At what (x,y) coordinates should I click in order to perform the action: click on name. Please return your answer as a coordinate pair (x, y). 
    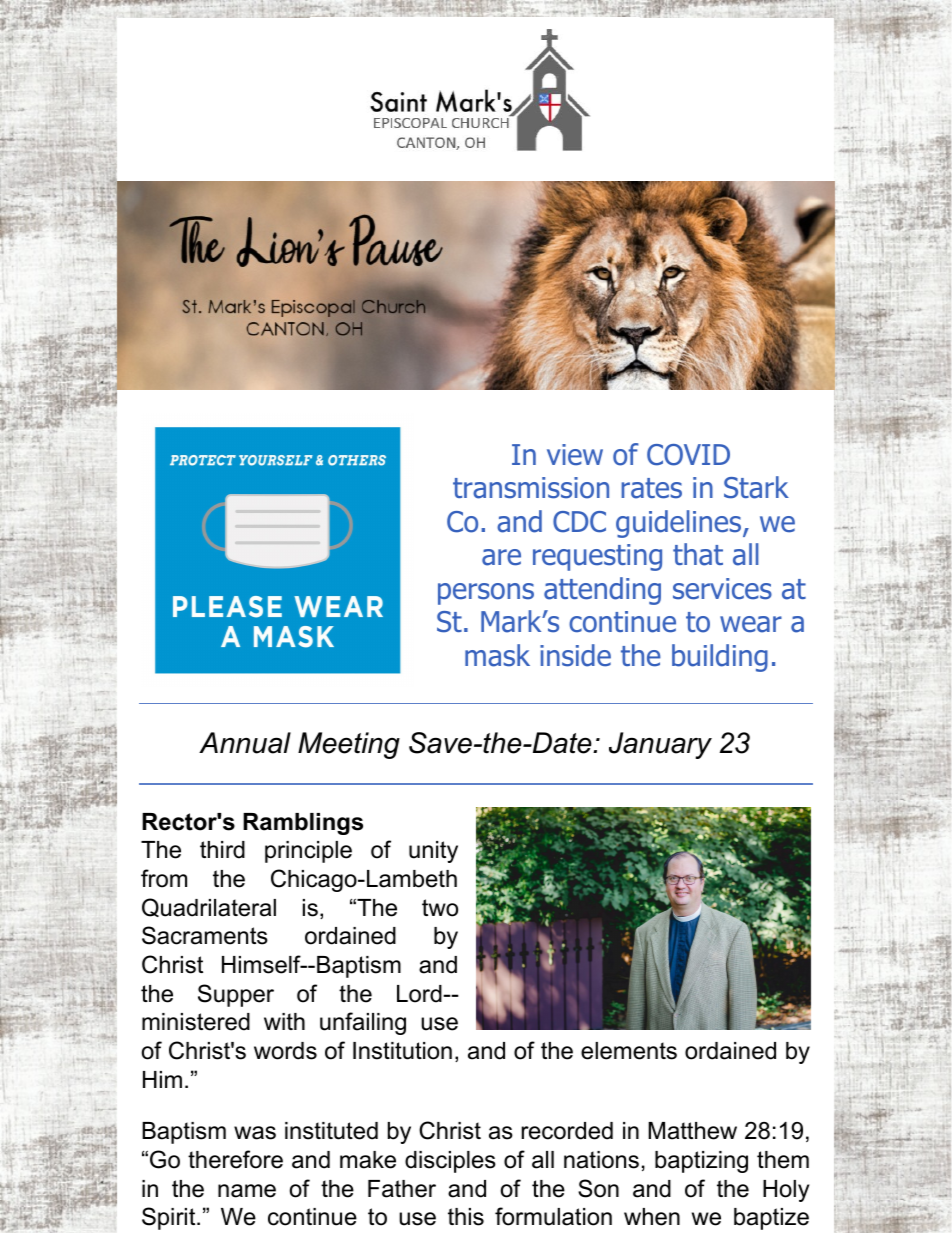
    Looking at the image, I should click on (247, 1191).
